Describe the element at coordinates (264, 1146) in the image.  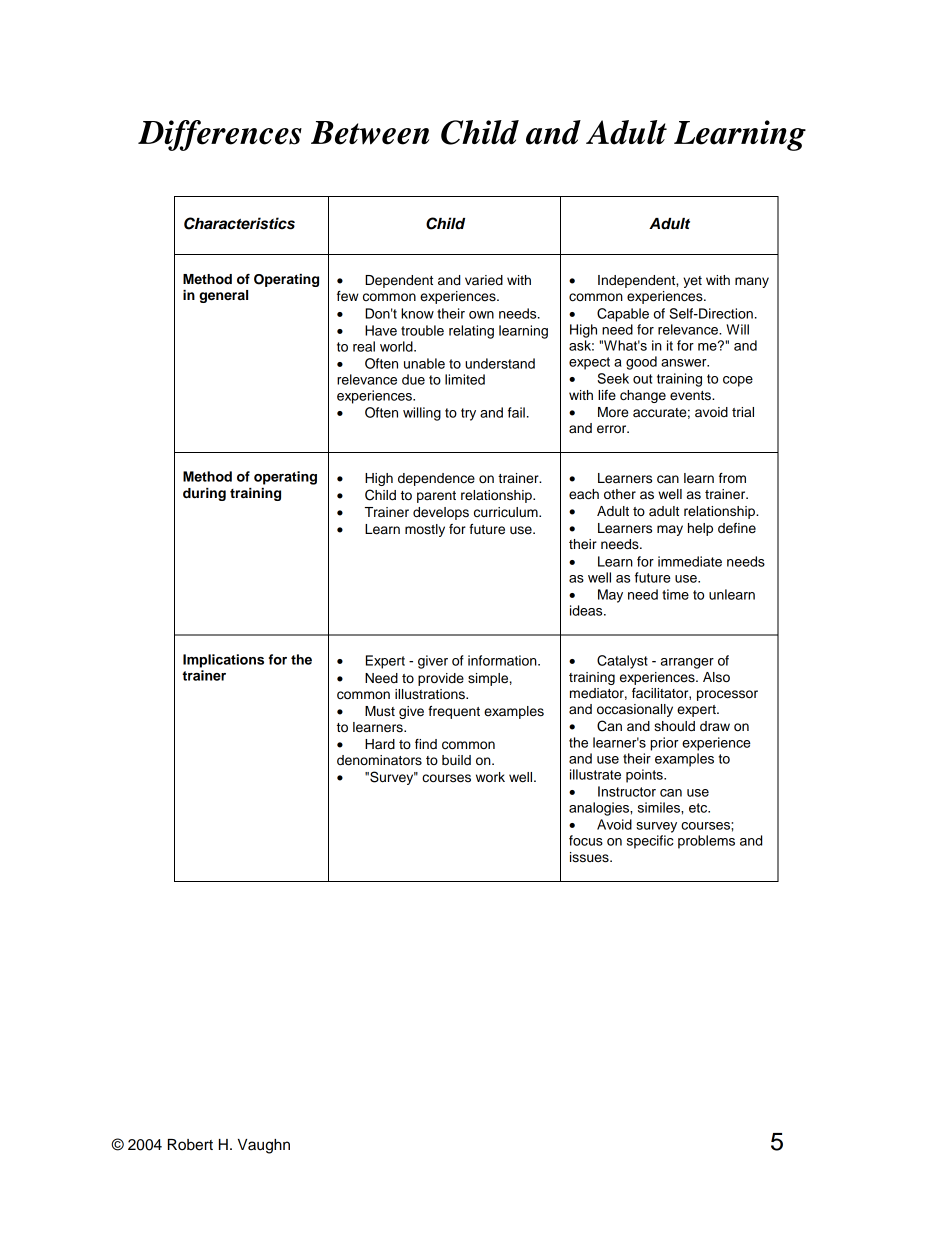
I see `Vaughn` at that location.
